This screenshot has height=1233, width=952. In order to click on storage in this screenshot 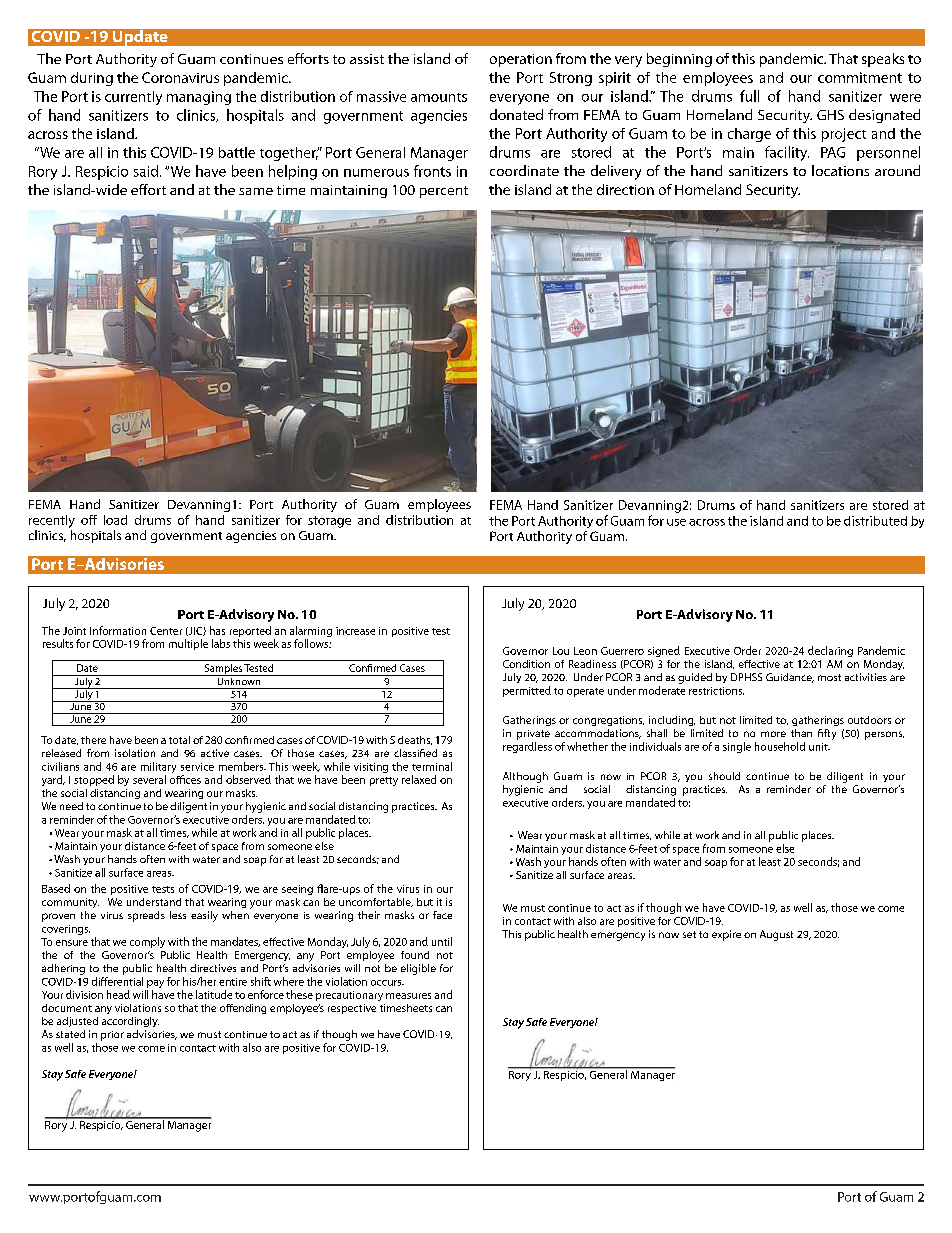, I will do `click(329, 522)`.
